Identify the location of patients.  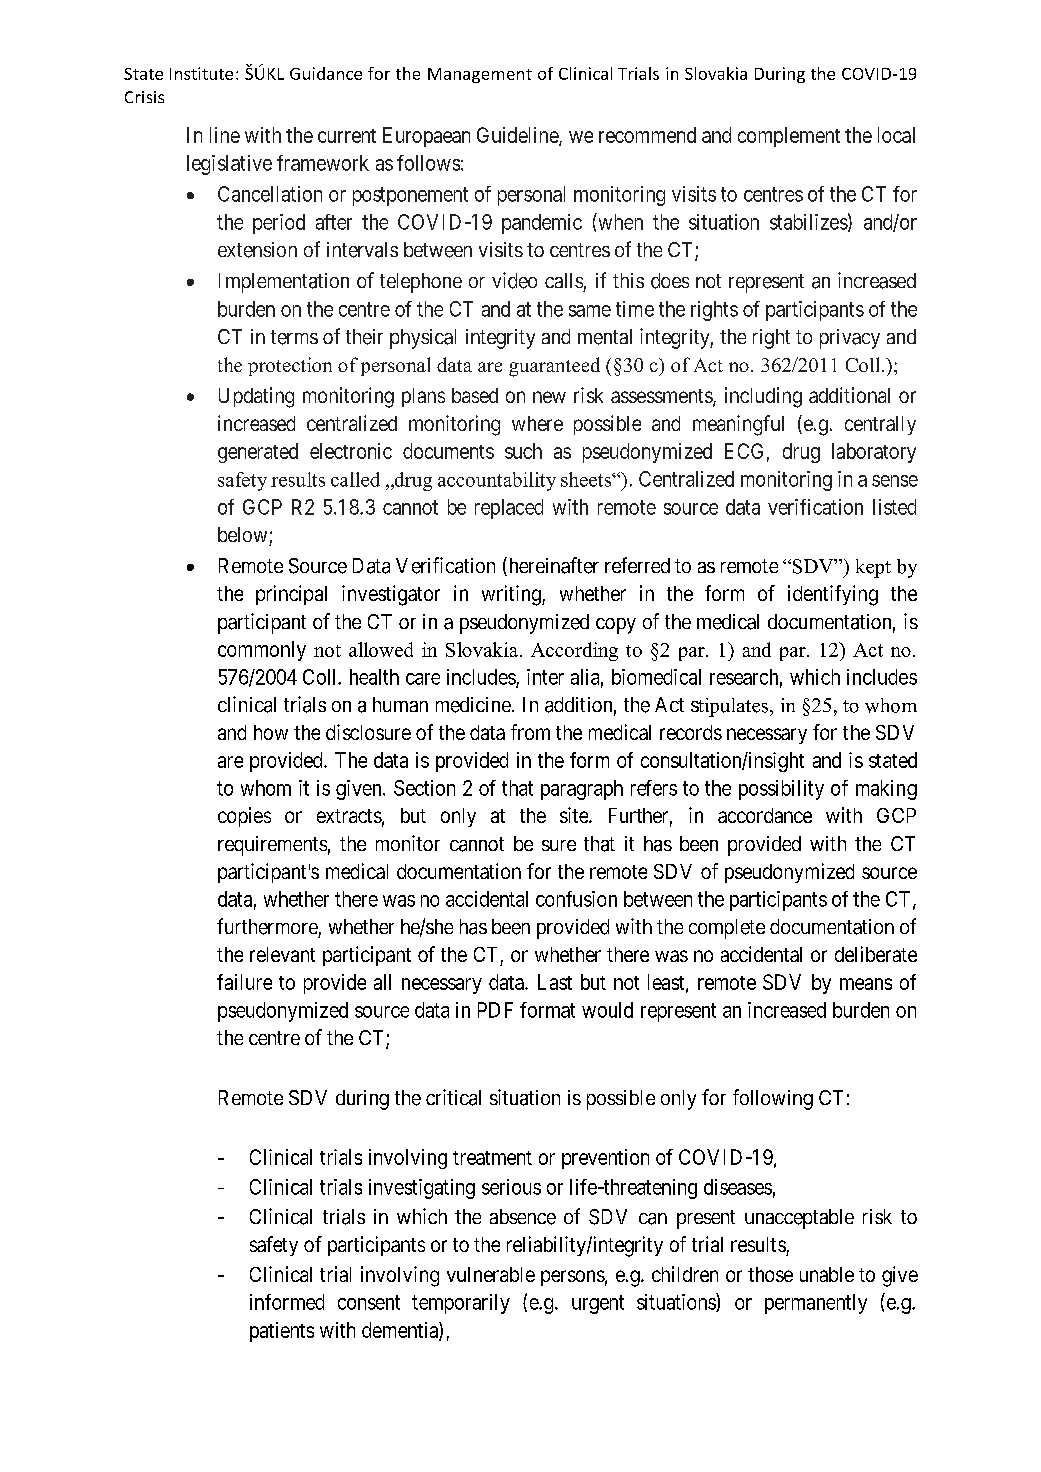
(282, 1332).
